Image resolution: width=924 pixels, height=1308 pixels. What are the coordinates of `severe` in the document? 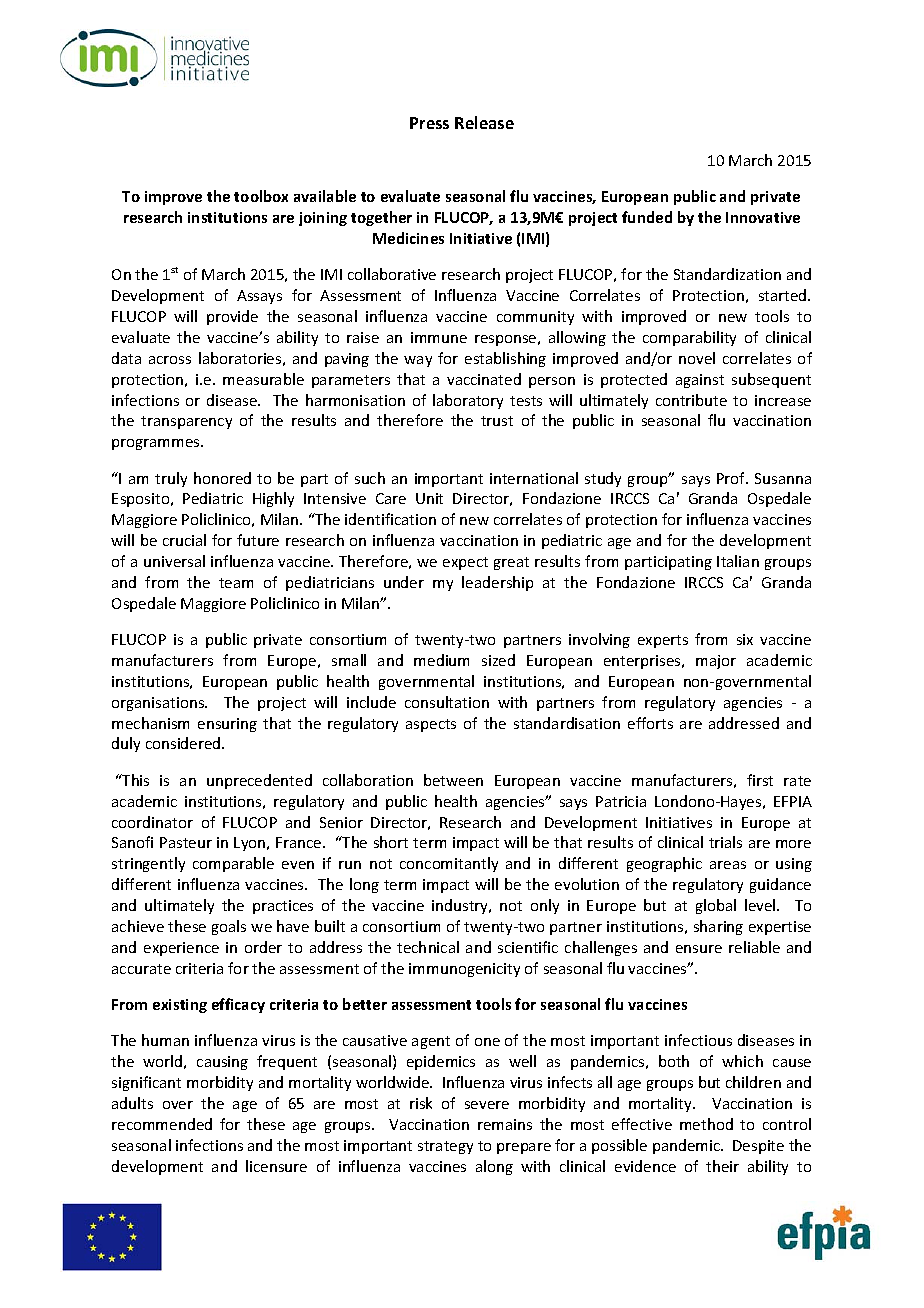 It's located at (487, 1105).
